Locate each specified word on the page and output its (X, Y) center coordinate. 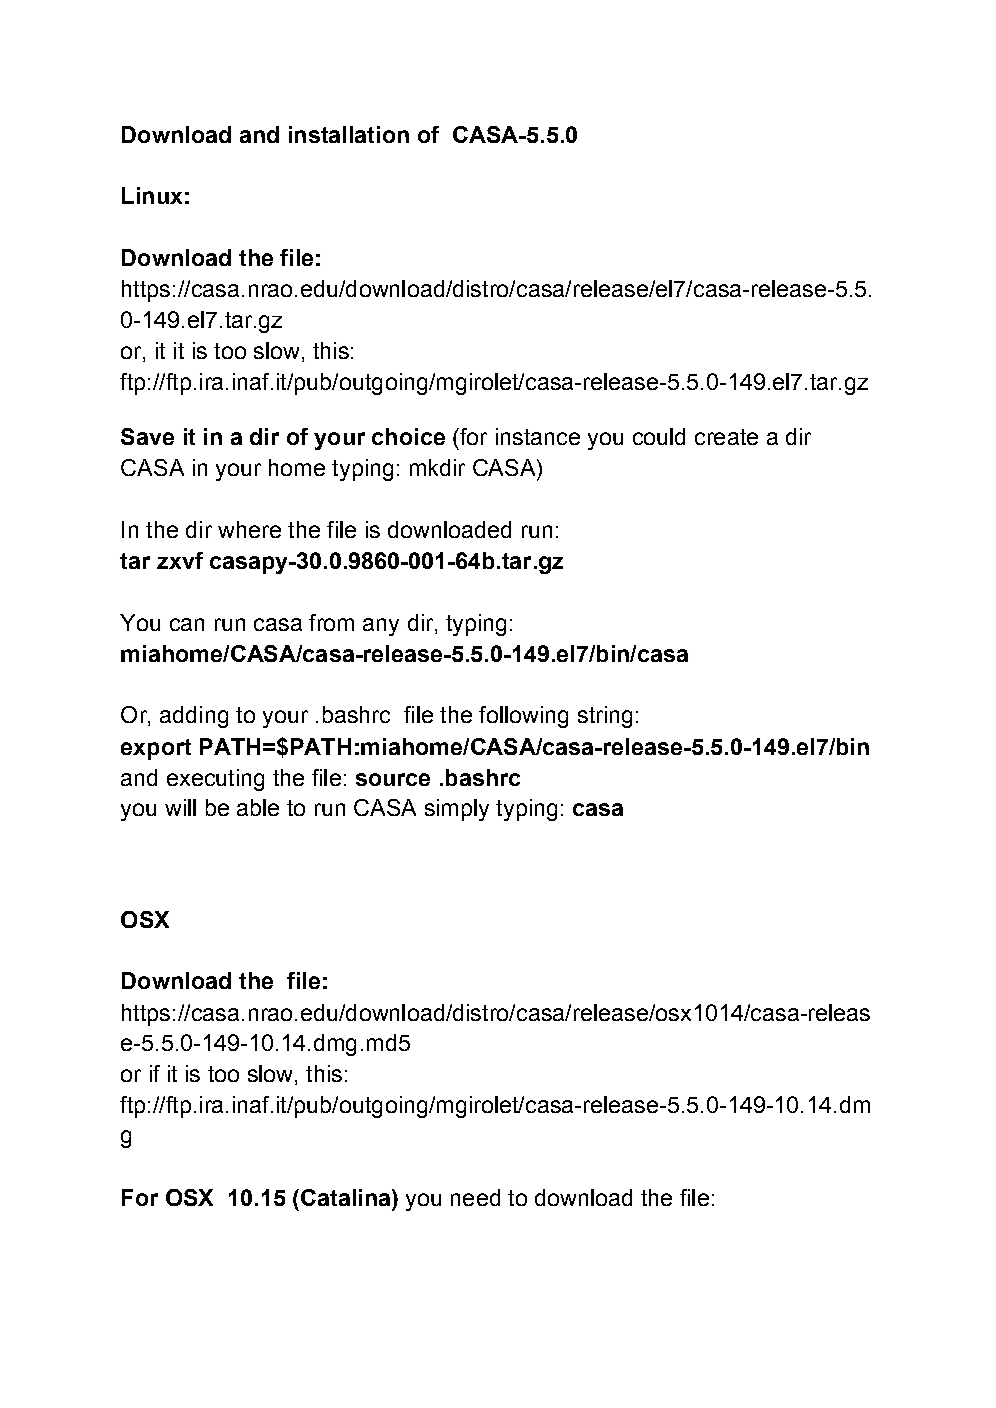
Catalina (347, 1197)
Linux (152, 195)
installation (349, 134)
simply (457, 810)
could (659, 436)
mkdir (437, 467)
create (726, 437)
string (605, 717)
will (180, 807)
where (249, 529)
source (393, 779)
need (475, 1197)
